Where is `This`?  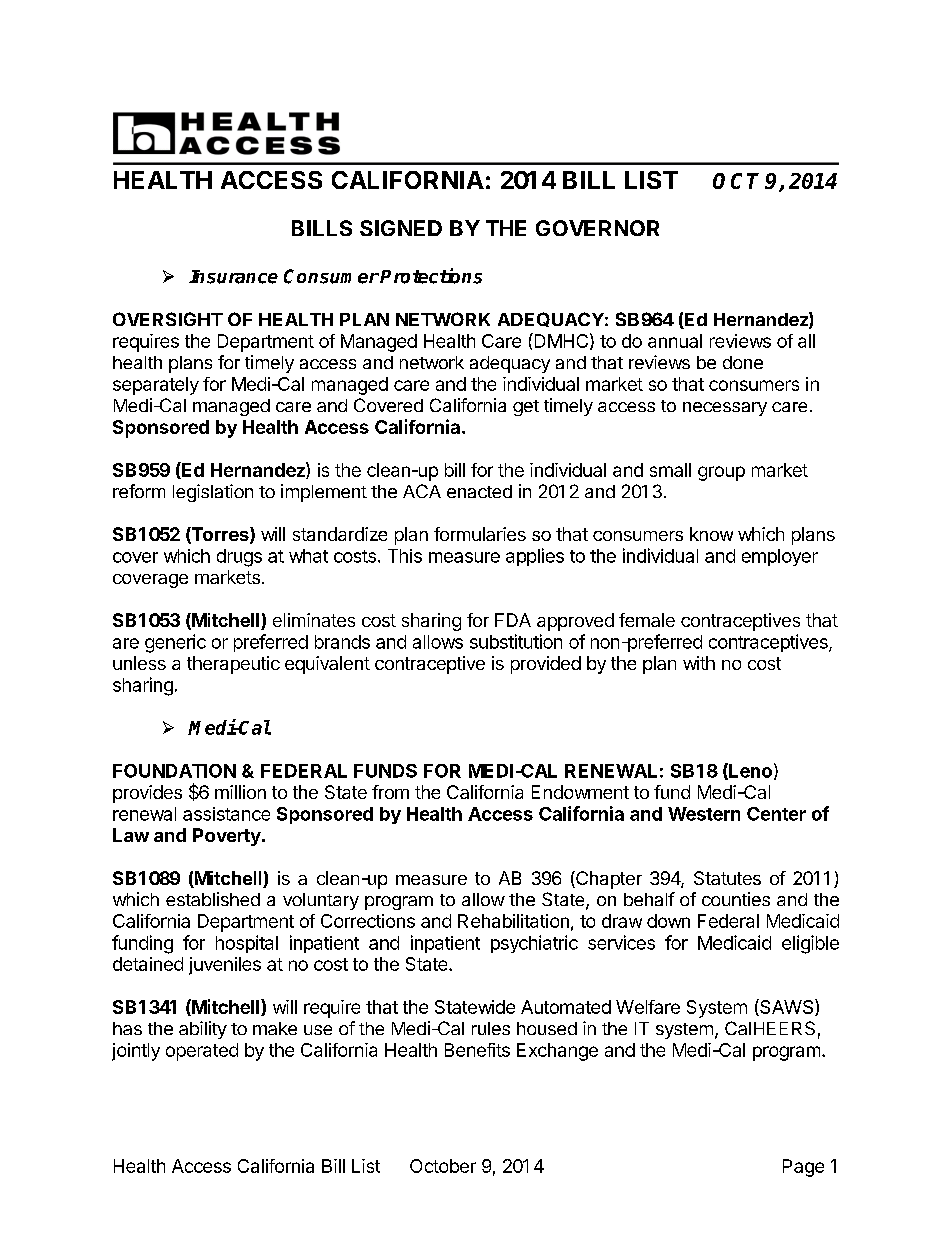 This is located at coordinates (405, 556).
